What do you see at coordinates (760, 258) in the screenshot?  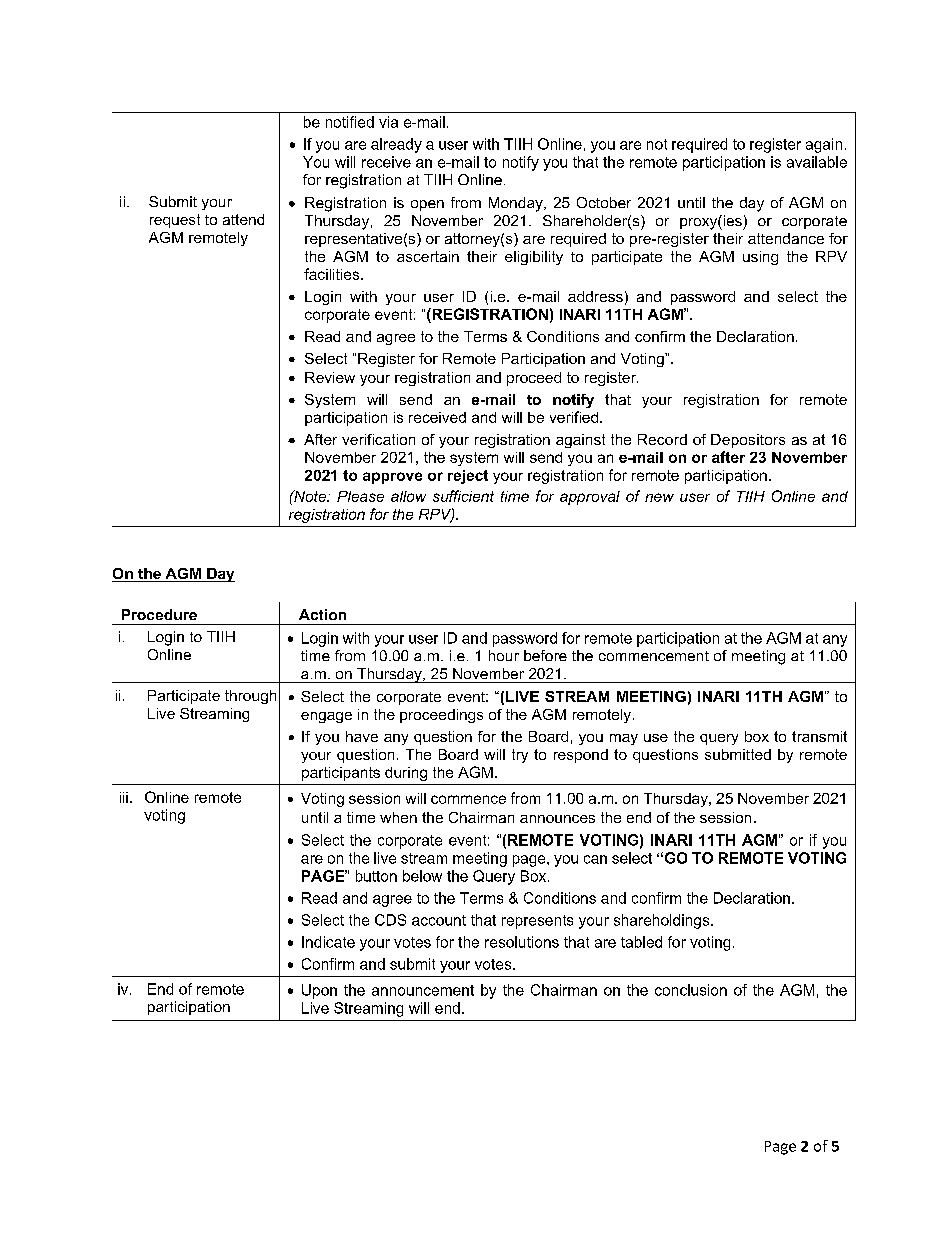 I see `using` at bounding box center [760, 258].
